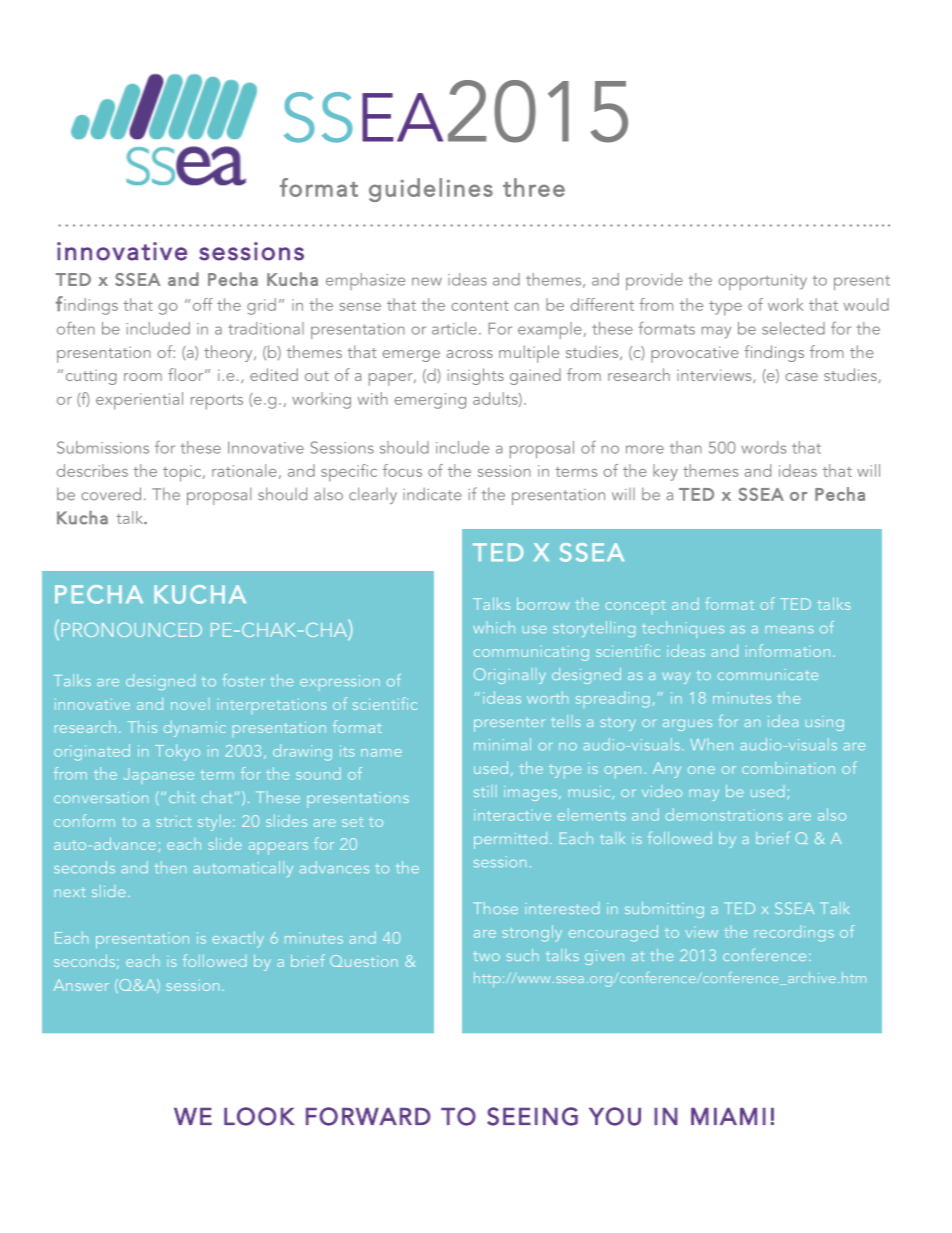  I want to click on communicate, so click(768, 674).
